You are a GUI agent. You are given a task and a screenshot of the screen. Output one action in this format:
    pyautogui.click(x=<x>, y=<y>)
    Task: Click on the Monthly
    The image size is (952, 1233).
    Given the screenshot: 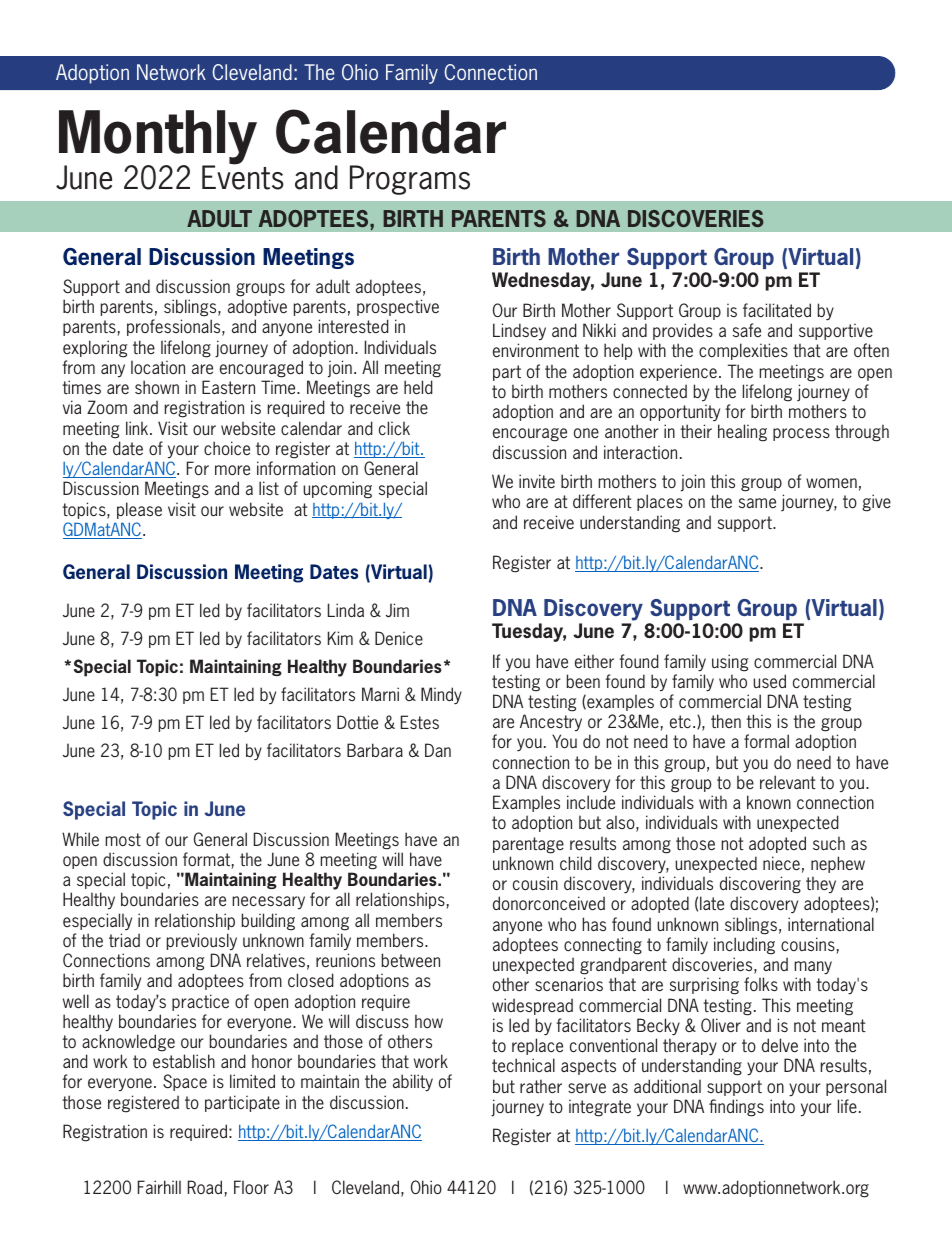 What is the action you would take?
    pyautogui.click(x=158, y=138)
